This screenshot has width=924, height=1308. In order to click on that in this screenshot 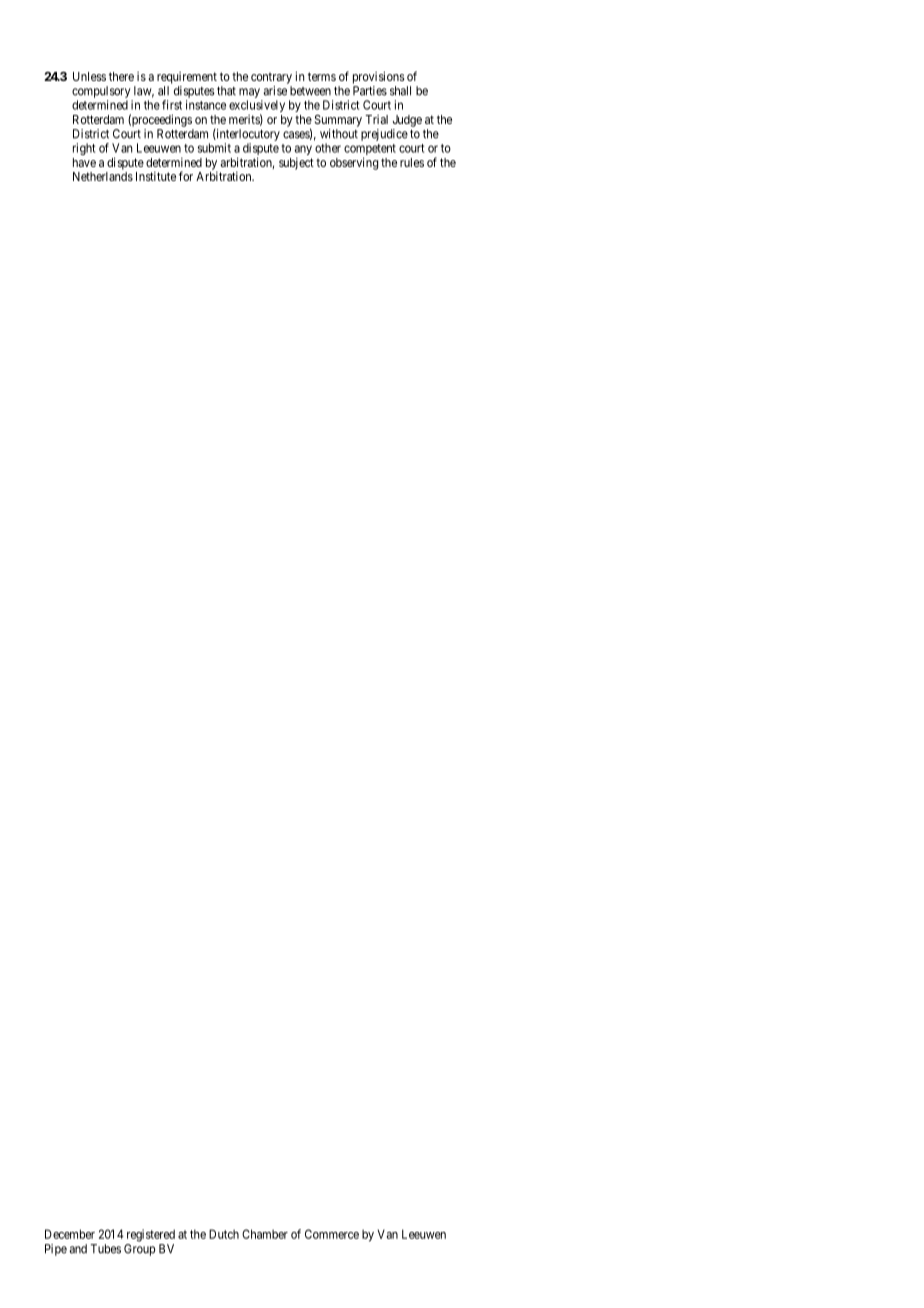, I will do `click(226, 91)`.
